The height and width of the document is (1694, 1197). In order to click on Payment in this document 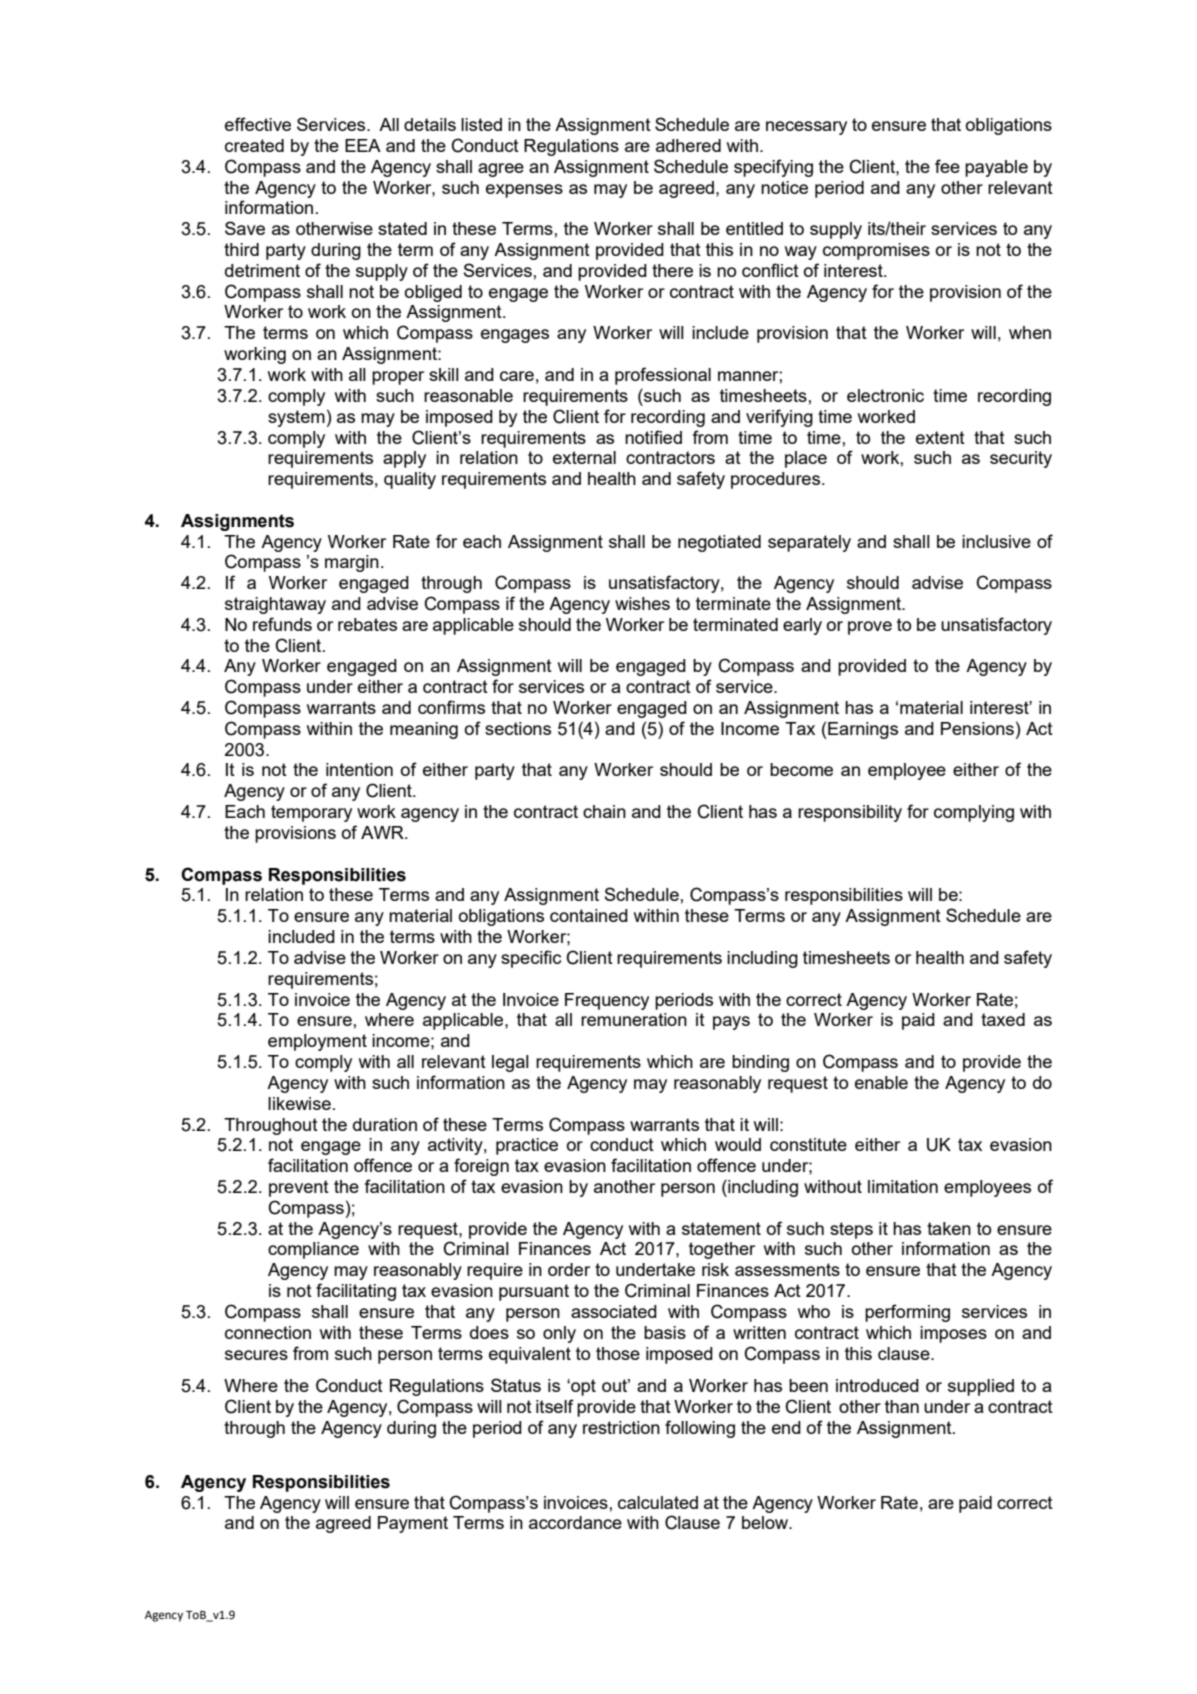, I will do `click(413, 1524)`.
